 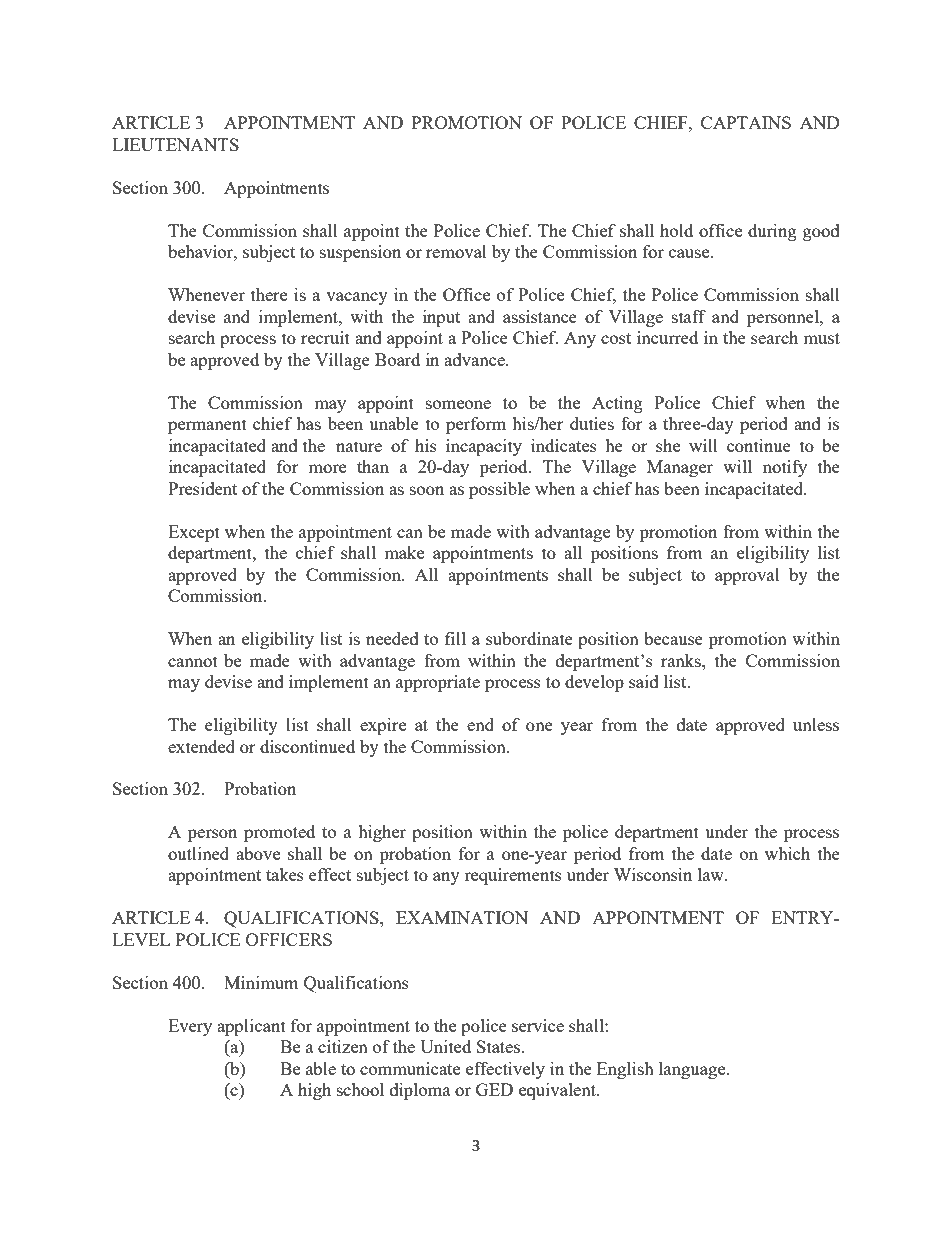 I want to click on LIEUTENANTS, so click(x=175, y=144).
